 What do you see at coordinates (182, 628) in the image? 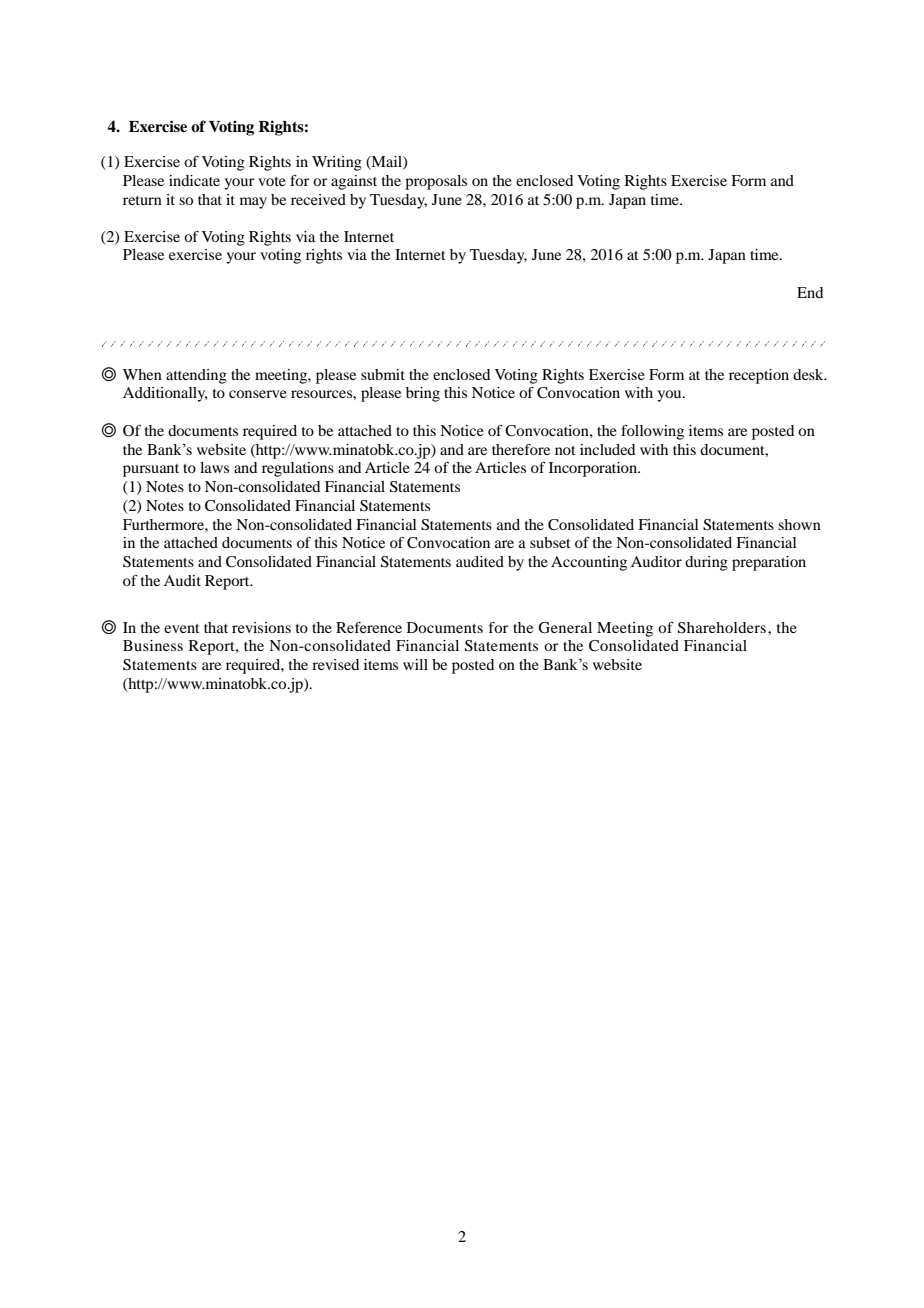
I see `event` at bounding box center [182, 628].
